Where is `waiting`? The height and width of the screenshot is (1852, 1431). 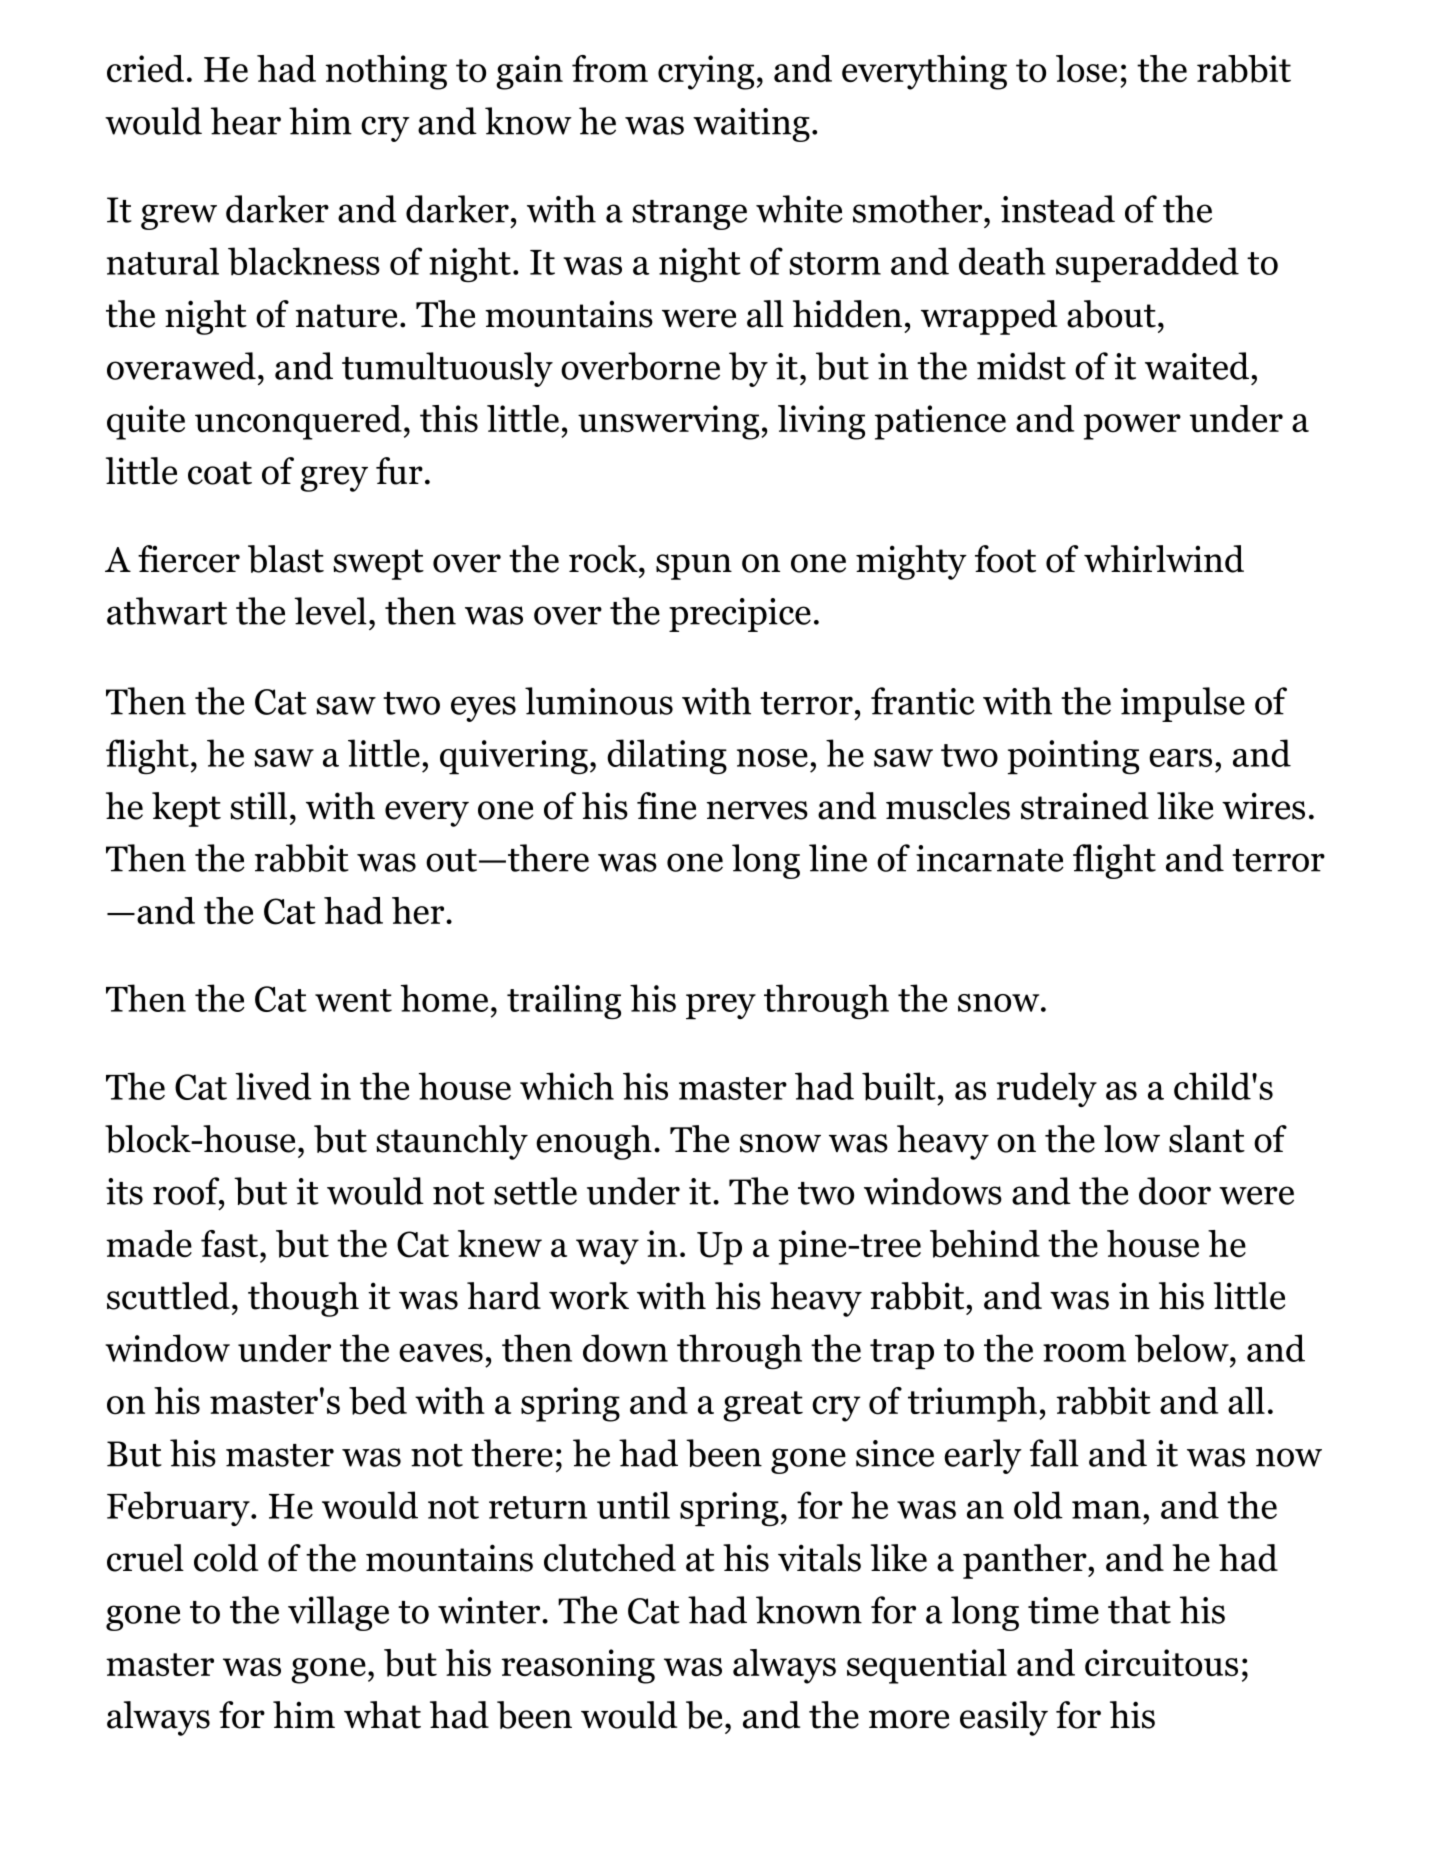
waiting is located at coordinates (751, 125).
